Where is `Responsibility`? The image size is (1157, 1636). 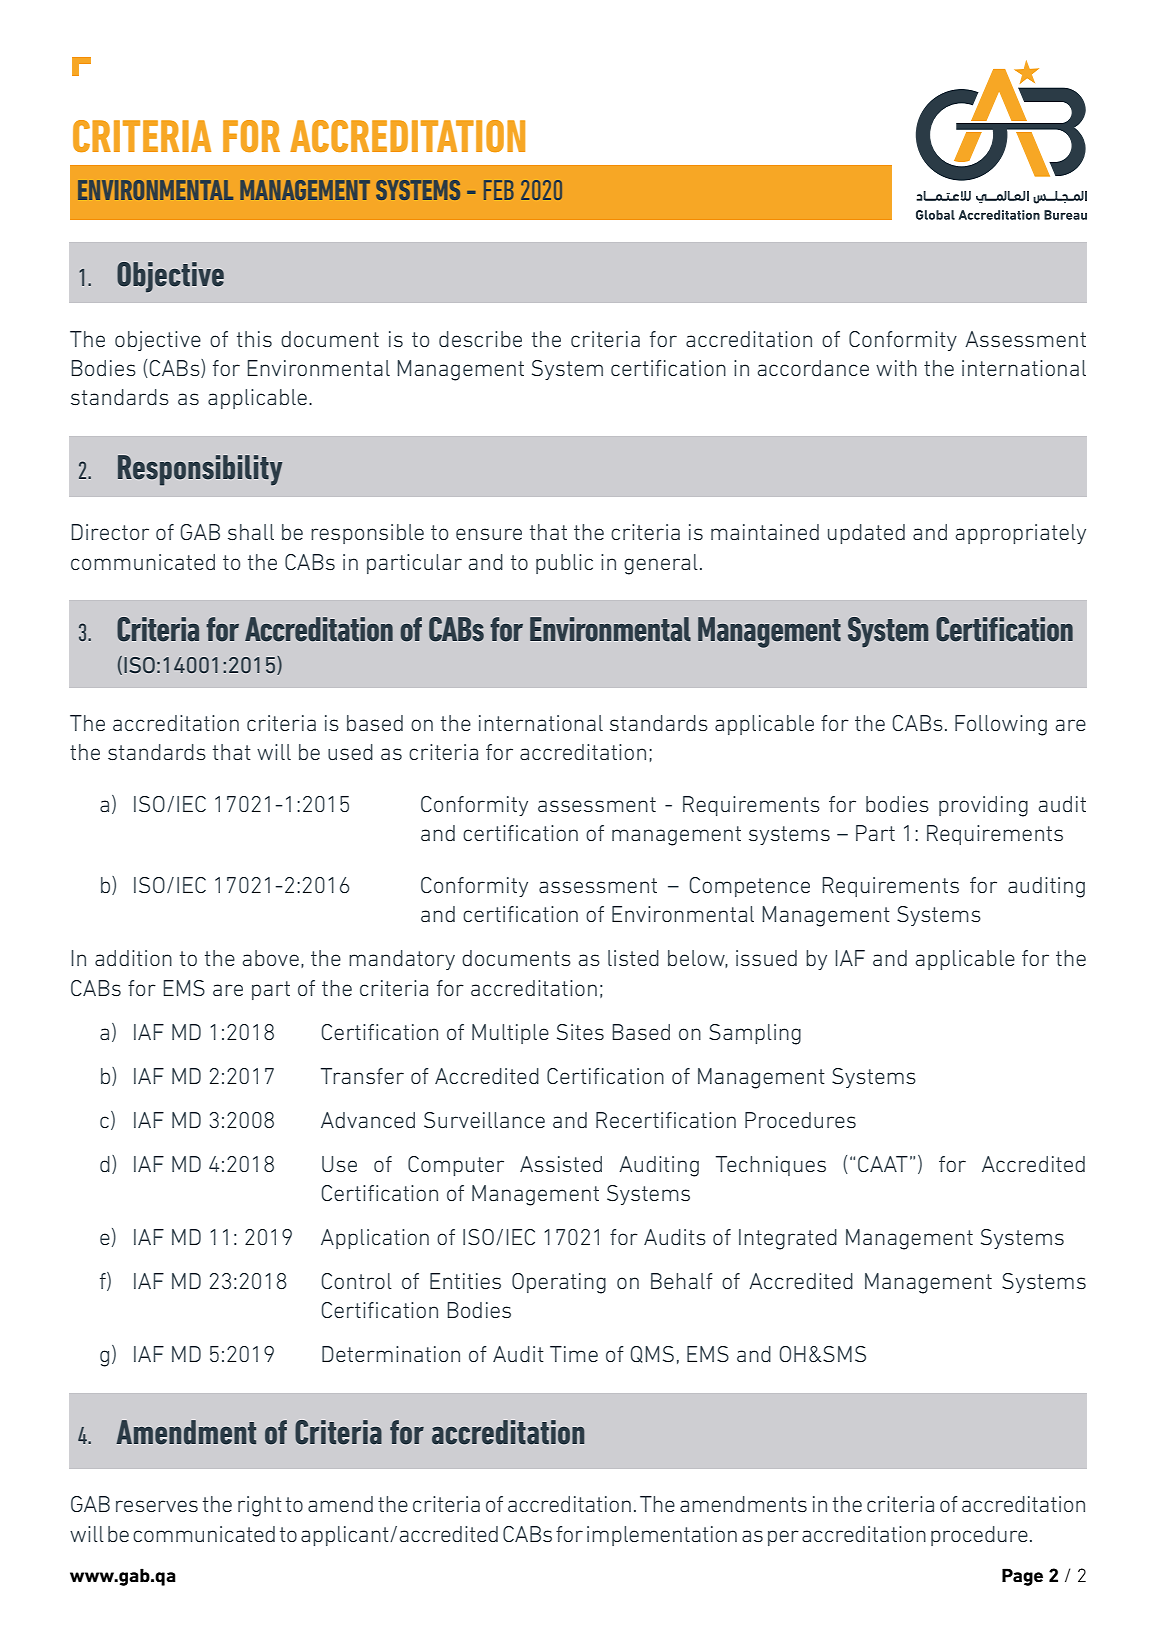
Responsibility is located at coordinates (200, 470).
